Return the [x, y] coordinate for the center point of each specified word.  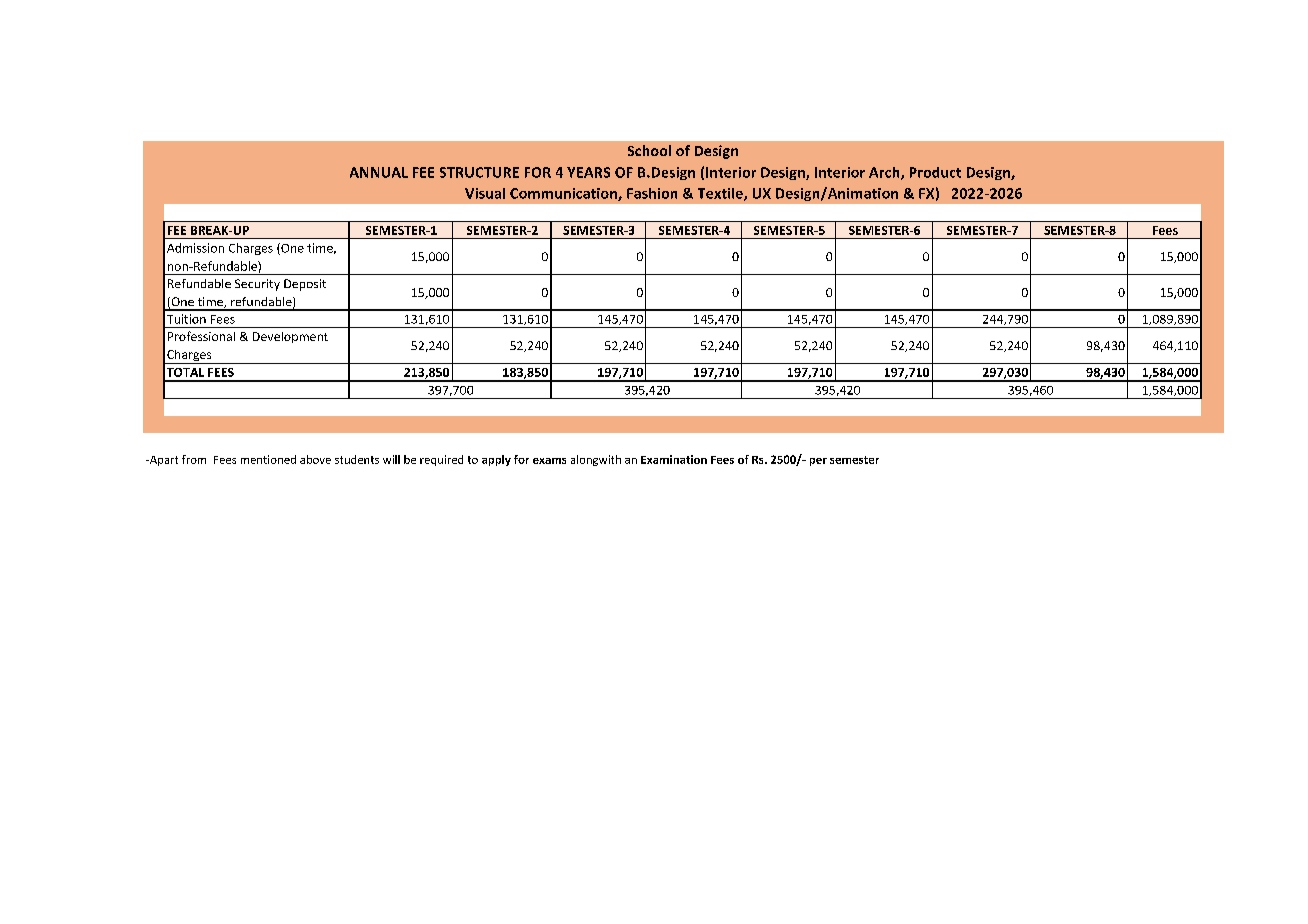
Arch [885, 173]
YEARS [588, 172]
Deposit [305, 285]
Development [290, 337]
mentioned [268, 459]
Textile [721, 194]
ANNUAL [379, 172]
